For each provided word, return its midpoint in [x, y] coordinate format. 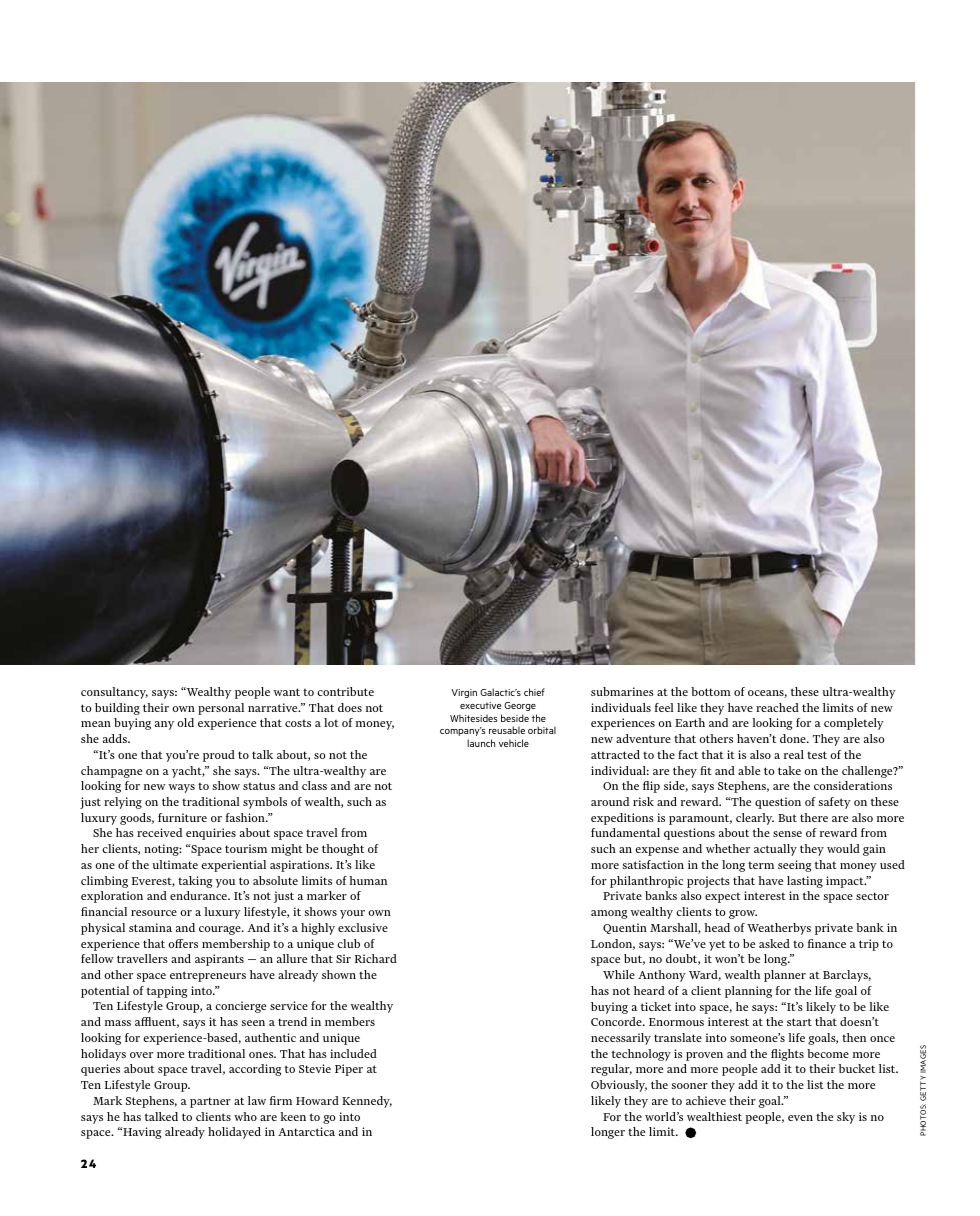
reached [777, 707]
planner [785, 976]
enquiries [211, 834]
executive [480, 705]
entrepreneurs [208, 976]
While [619, 974]
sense [787, 834]
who [245, 1116]
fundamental [625, 832]
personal [221, 709]
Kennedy [367, 1102]
